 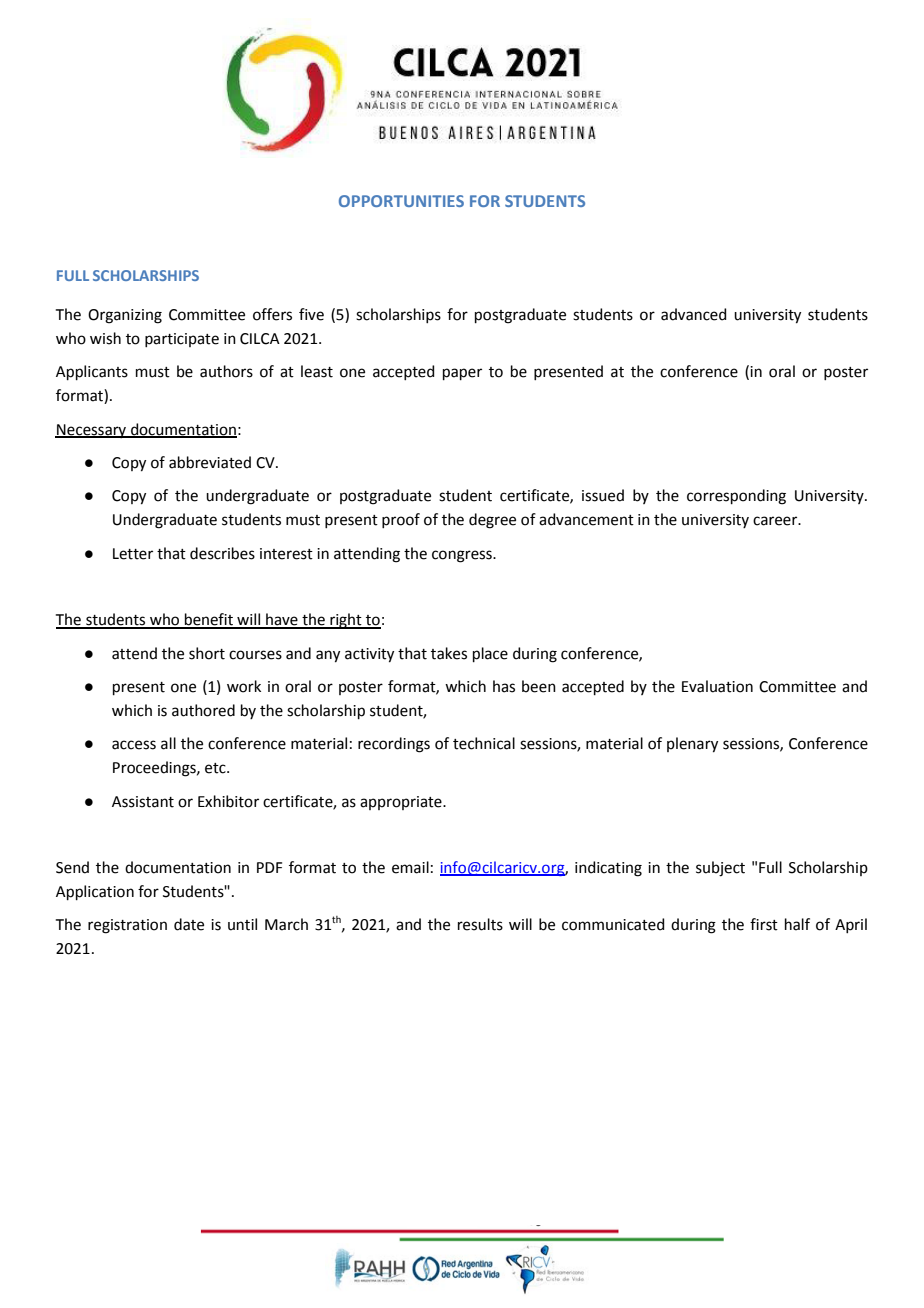 What do you see at coordinates (125, 316) in the page?
I see `Organizing` at bounding box center [125, 316].
